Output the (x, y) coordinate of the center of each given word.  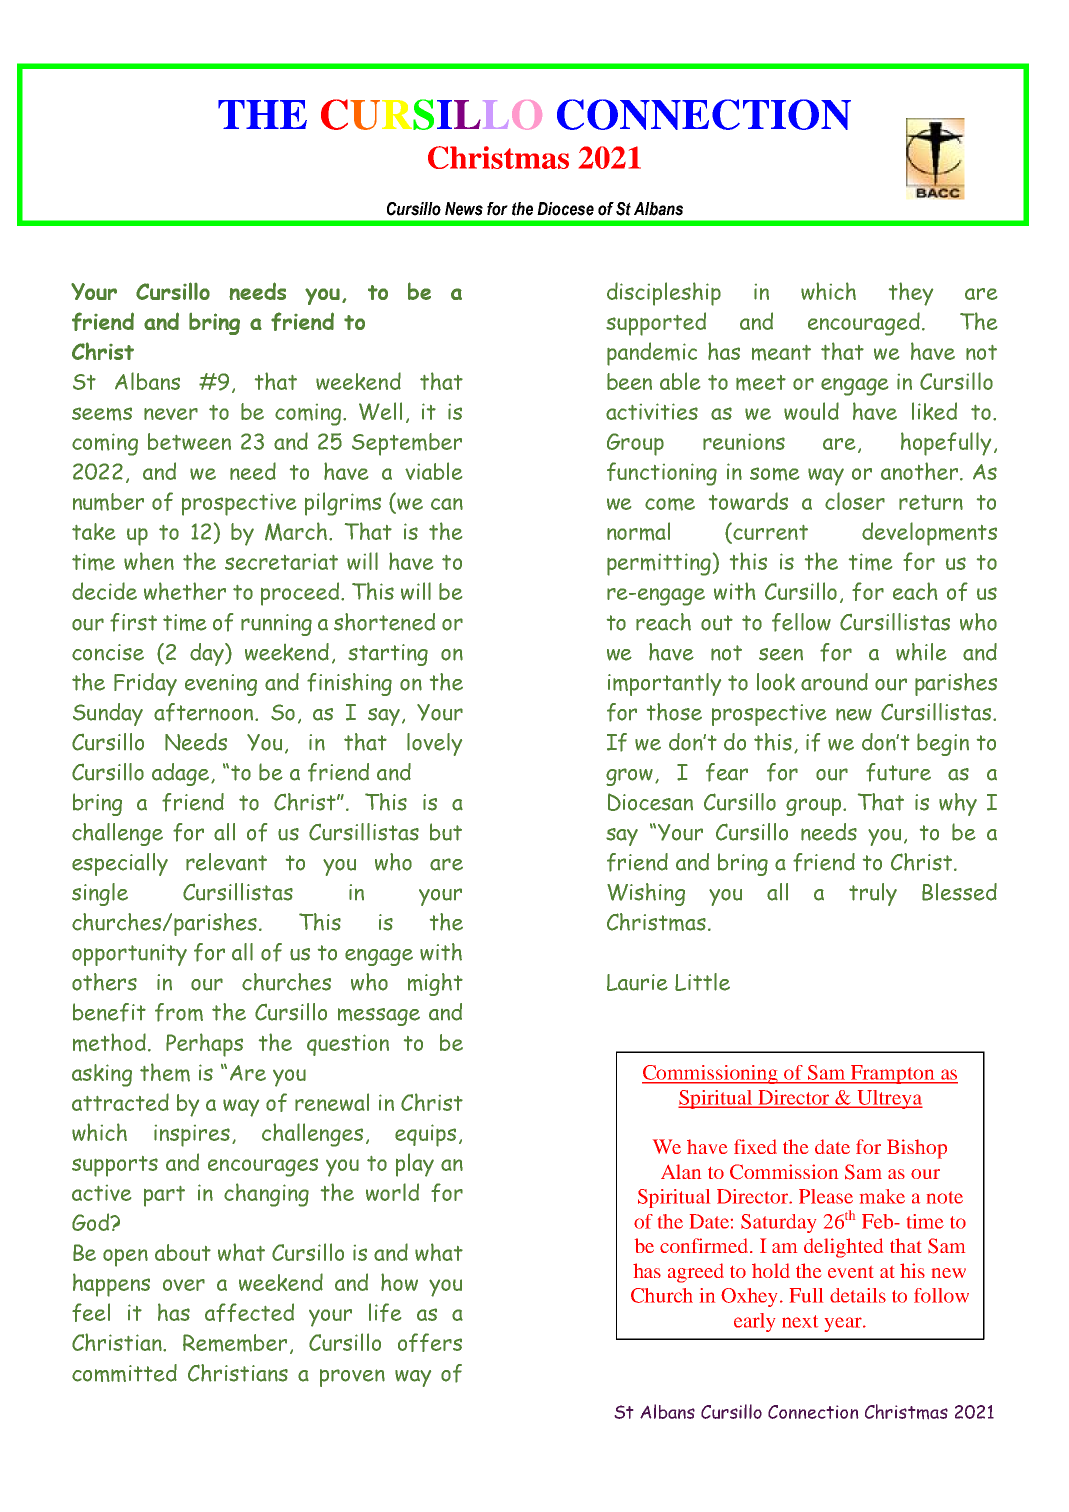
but (446, 832)
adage (182, 774)
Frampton (893, 1074)
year (844, 1324)
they (911, 294)
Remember (235, 1343)
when (149, 561)
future (898, 772)
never (171, 414)
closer (855, 501)
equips (425, 1135)
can (447, 504)
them (165, 1072)
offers (430, 1342)
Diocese (565, 209)
